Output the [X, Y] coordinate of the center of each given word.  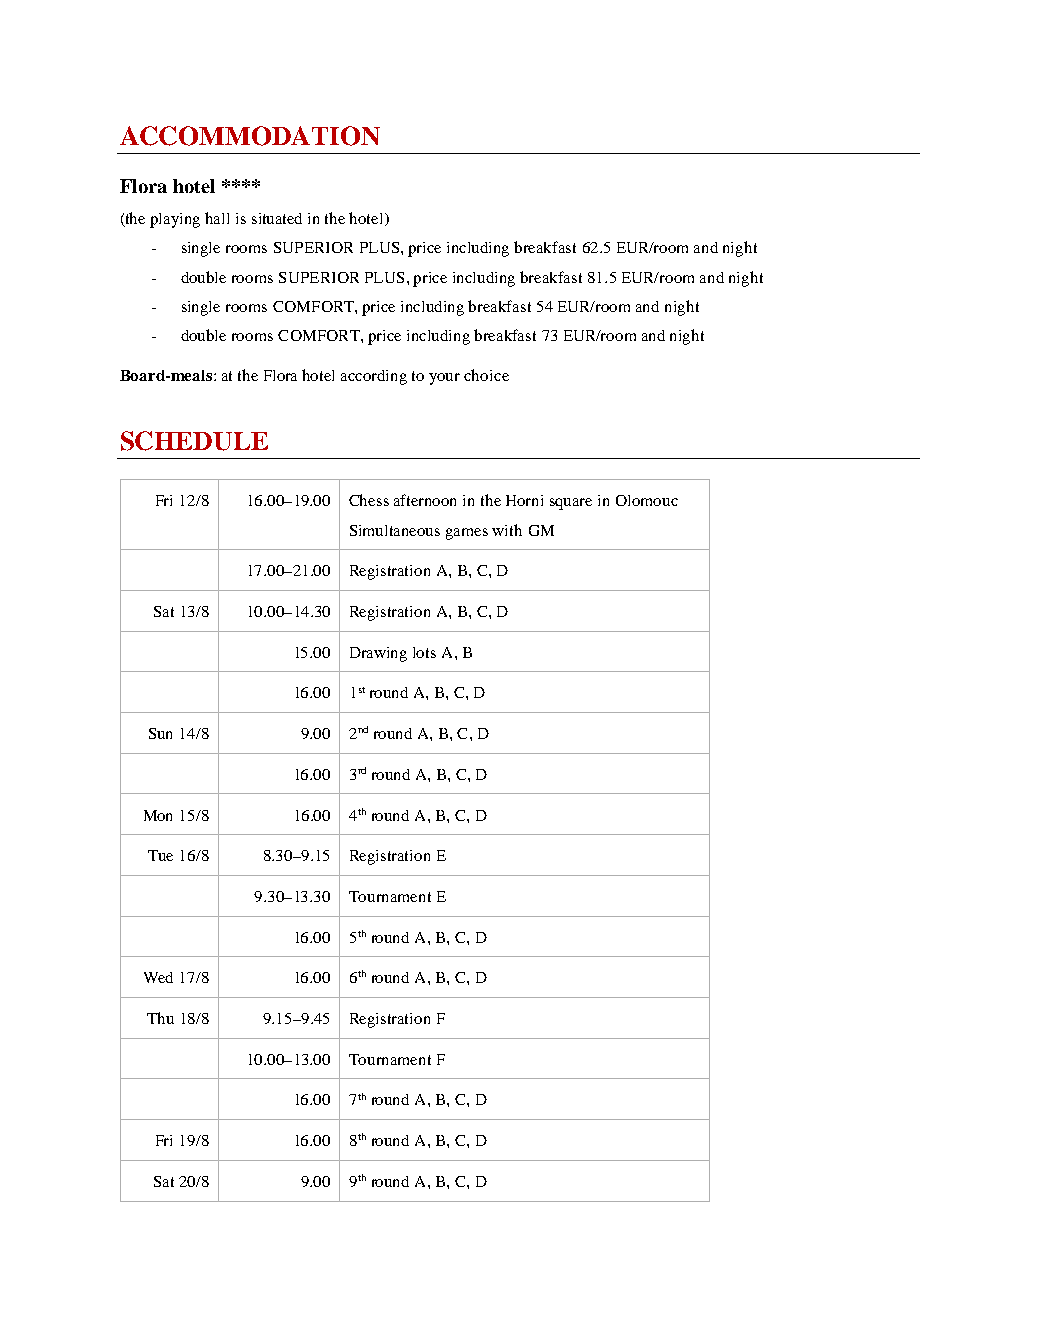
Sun [160, 733]
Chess [369, 500]
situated [277, 218]
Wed [158, 977]
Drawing [378, 654]
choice [486, 375]
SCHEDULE [194, 441]
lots [424, 652]
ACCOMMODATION [250, 136]
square [571, 504]
